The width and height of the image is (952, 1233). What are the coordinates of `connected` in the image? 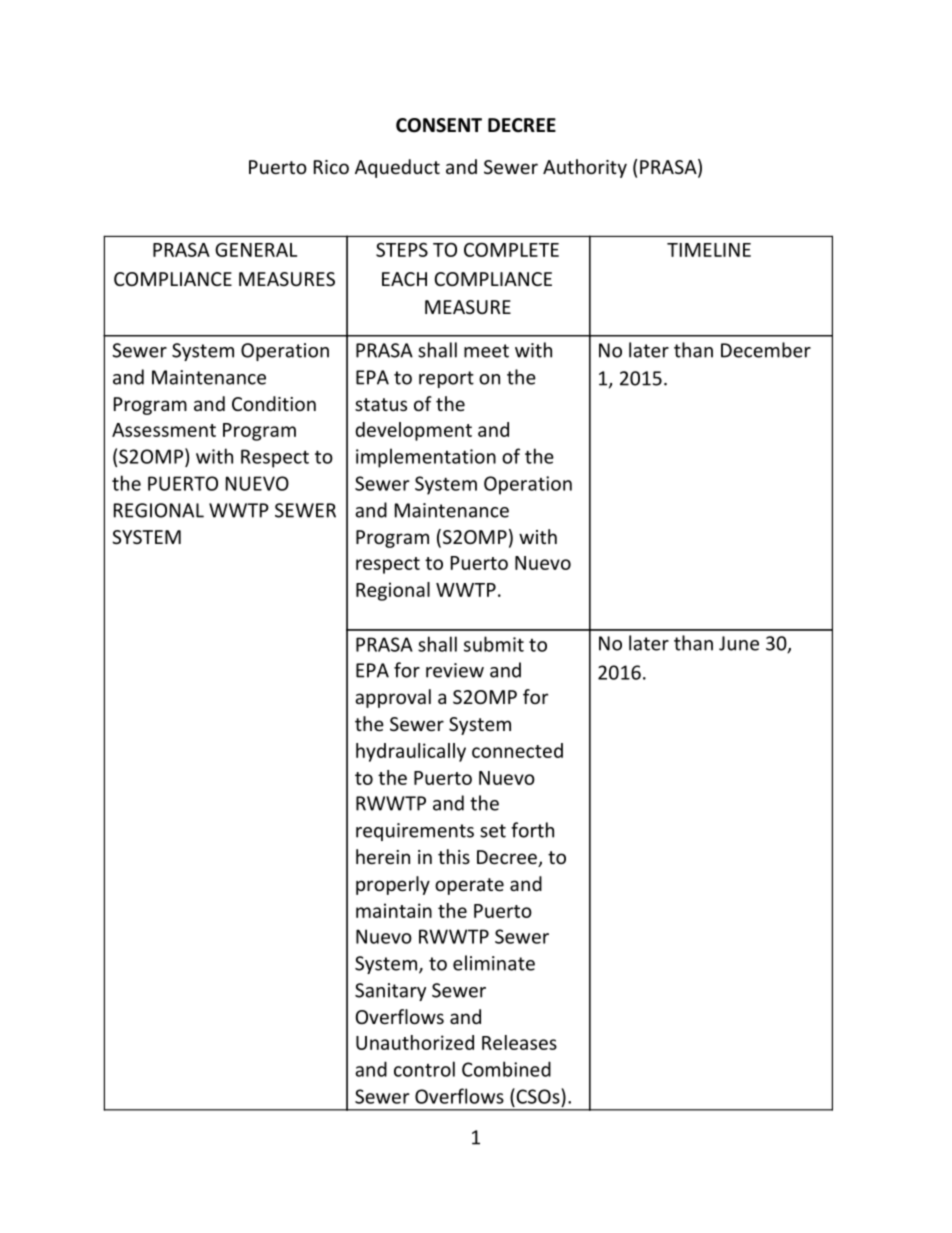 It's located at (517, 750).
